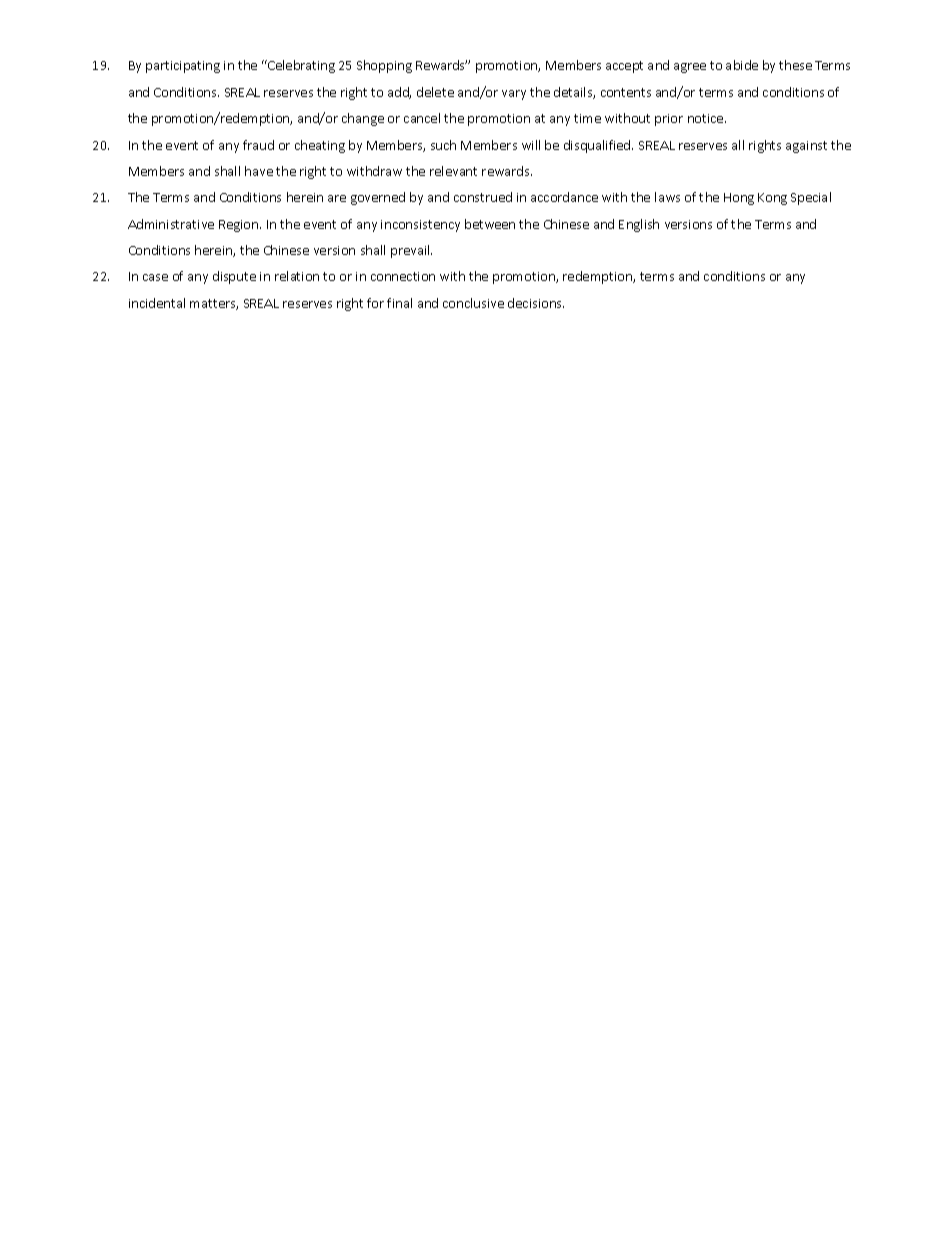  I want to click on English, so click(639, 225).
